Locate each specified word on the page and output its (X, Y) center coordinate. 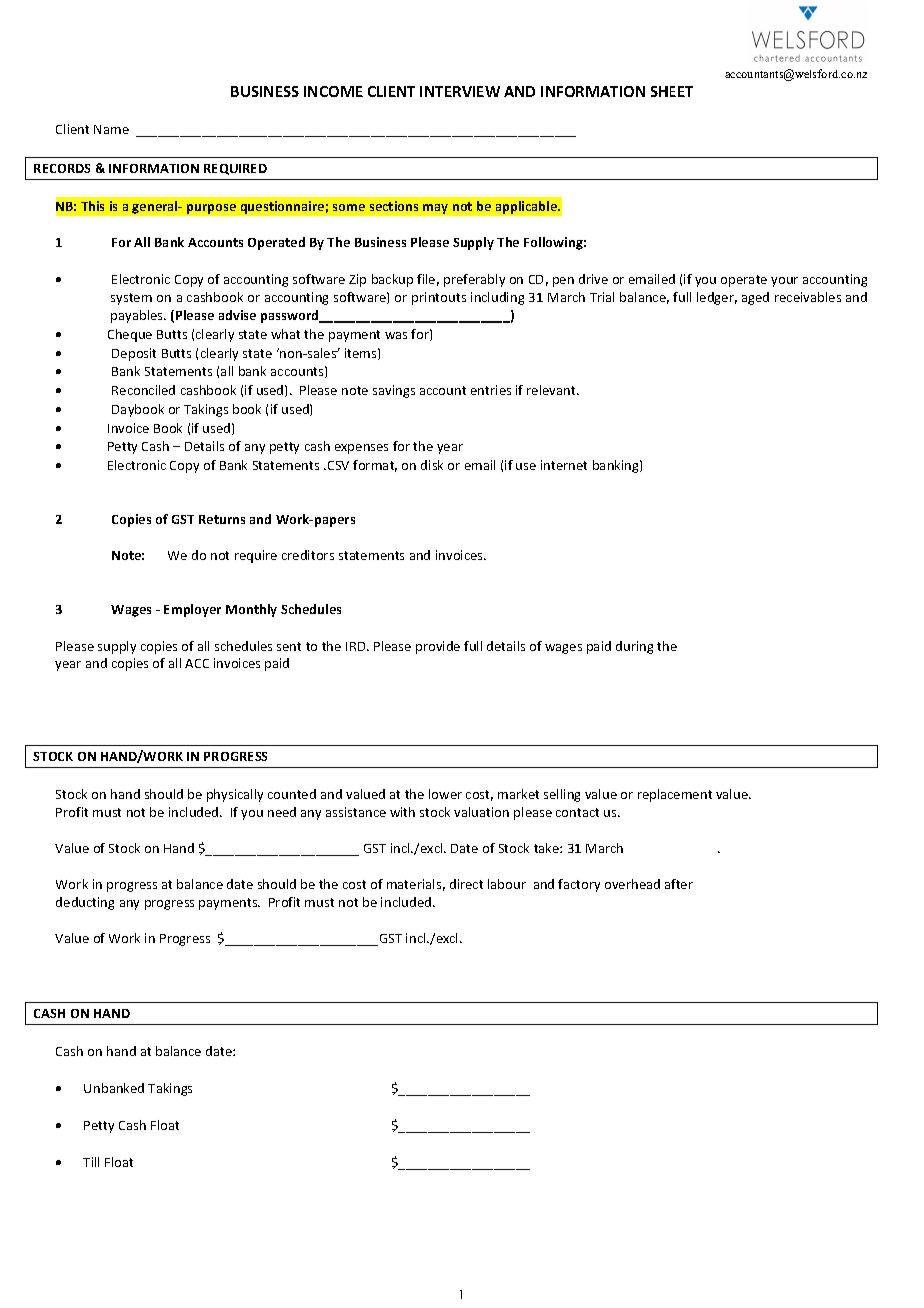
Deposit (134, 354)
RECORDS (62, 168)
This (92, 206)
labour (507, 884)
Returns (222, 519)
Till (91, 1162)
